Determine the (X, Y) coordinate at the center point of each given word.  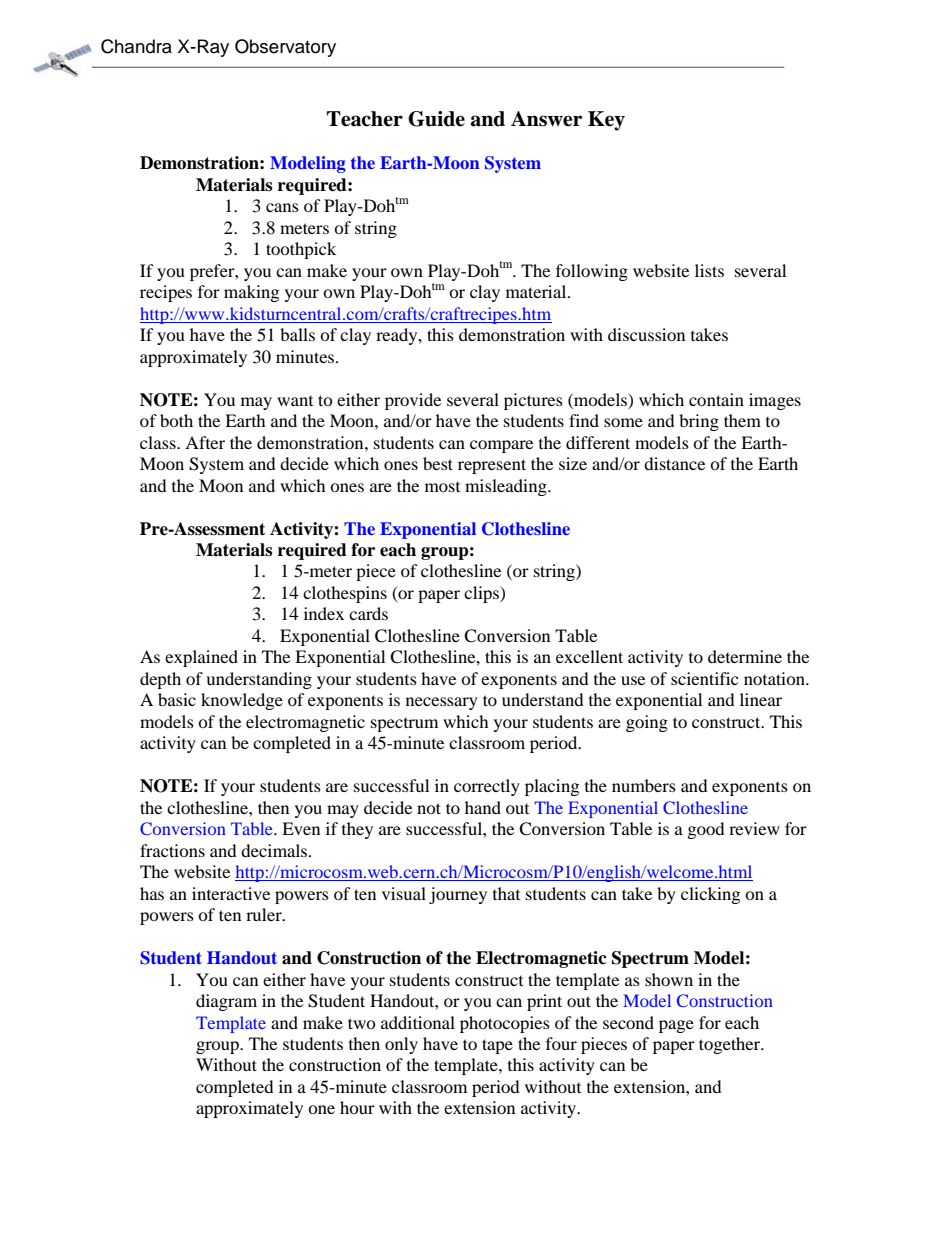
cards (368, 613)
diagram (226, 1002)
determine (745, 656)
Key (606, 121)
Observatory (285, 48)
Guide (436, 119)
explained (201, 658)
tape (497, 1046)
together (731, 1045)
